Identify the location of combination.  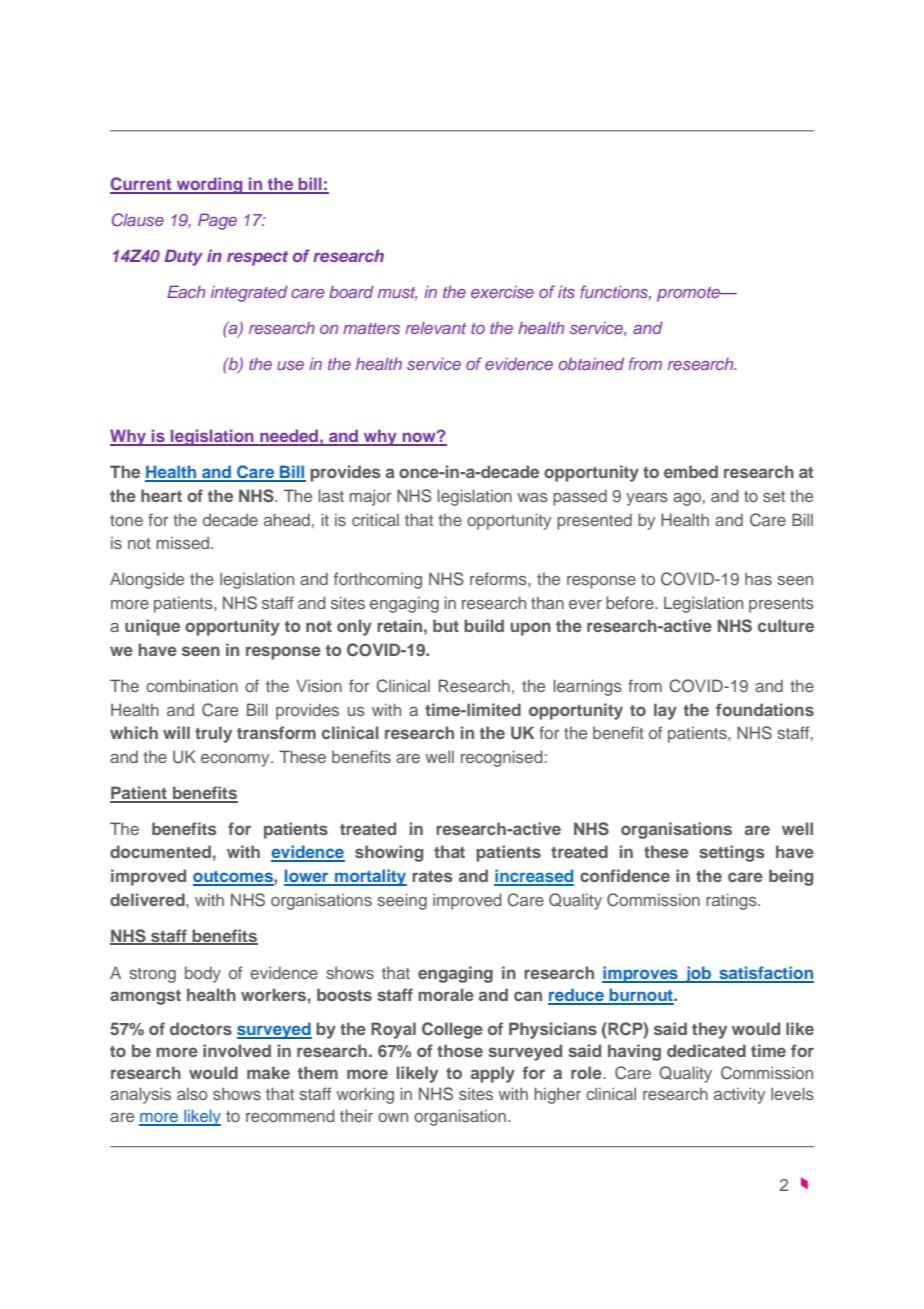
(192, 685).
